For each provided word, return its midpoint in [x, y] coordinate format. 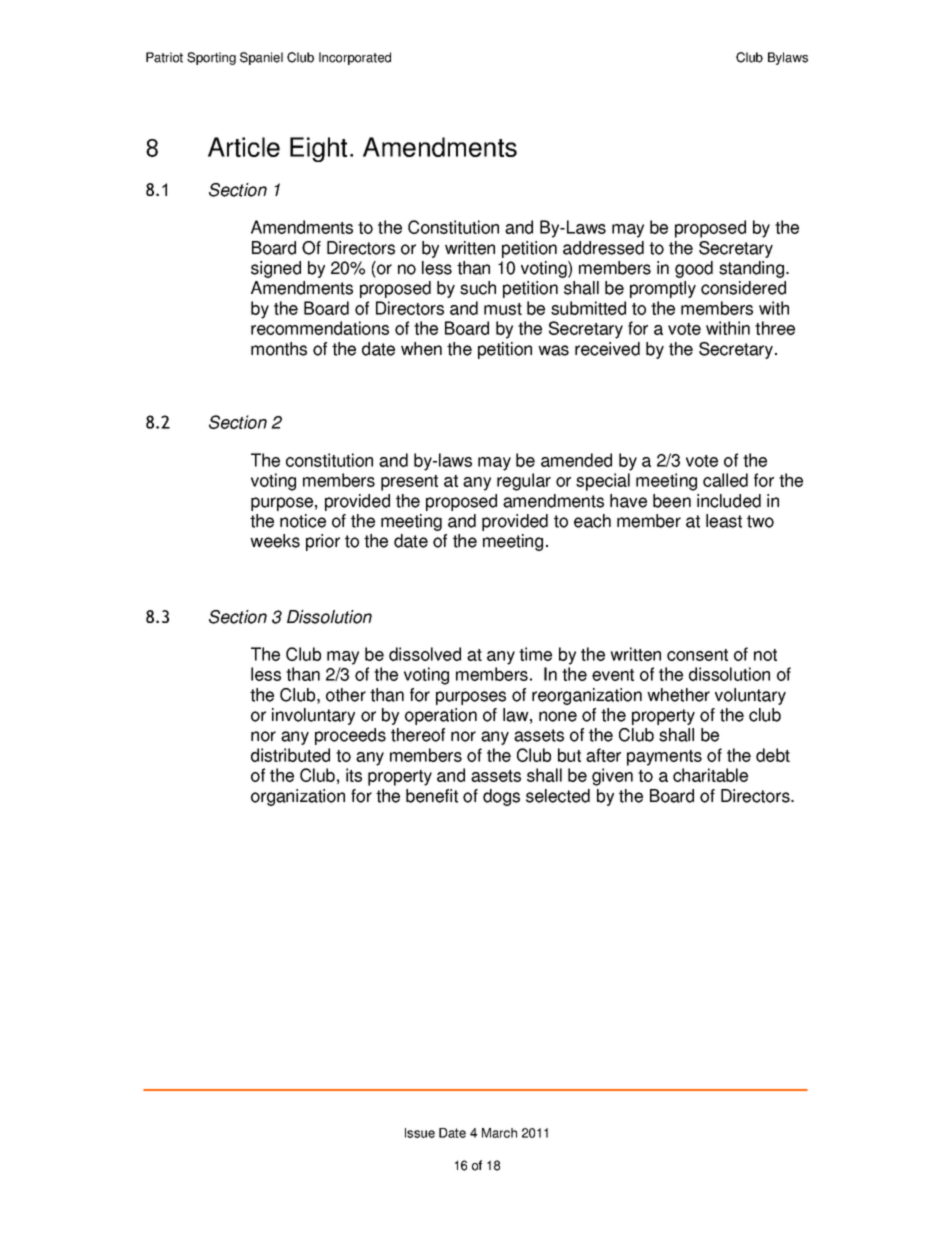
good [694, 269]
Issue [420, 1133]
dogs [501, 797]
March [499, 1133]
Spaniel [261, 58]
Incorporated [355, 58]
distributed [290, 755]
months [279, 349]
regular [524, 482]
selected [558, 796]
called [725, 480]
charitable [710, 775]
